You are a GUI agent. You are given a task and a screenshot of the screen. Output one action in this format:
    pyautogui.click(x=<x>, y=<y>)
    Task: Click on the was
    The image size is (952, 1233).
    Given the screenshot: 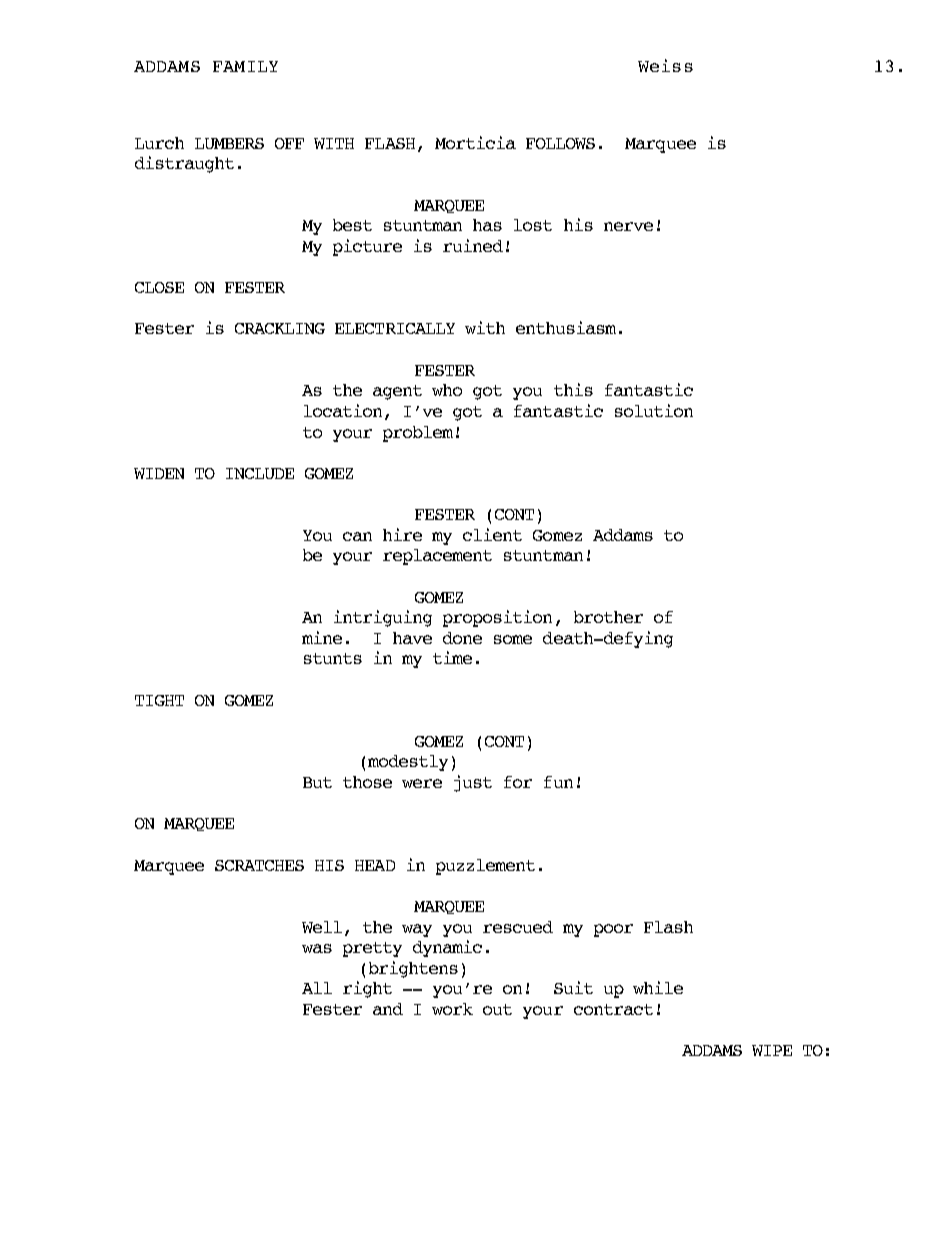 What is the action you would take?
    pyautogui.click(x=317, y=948)
